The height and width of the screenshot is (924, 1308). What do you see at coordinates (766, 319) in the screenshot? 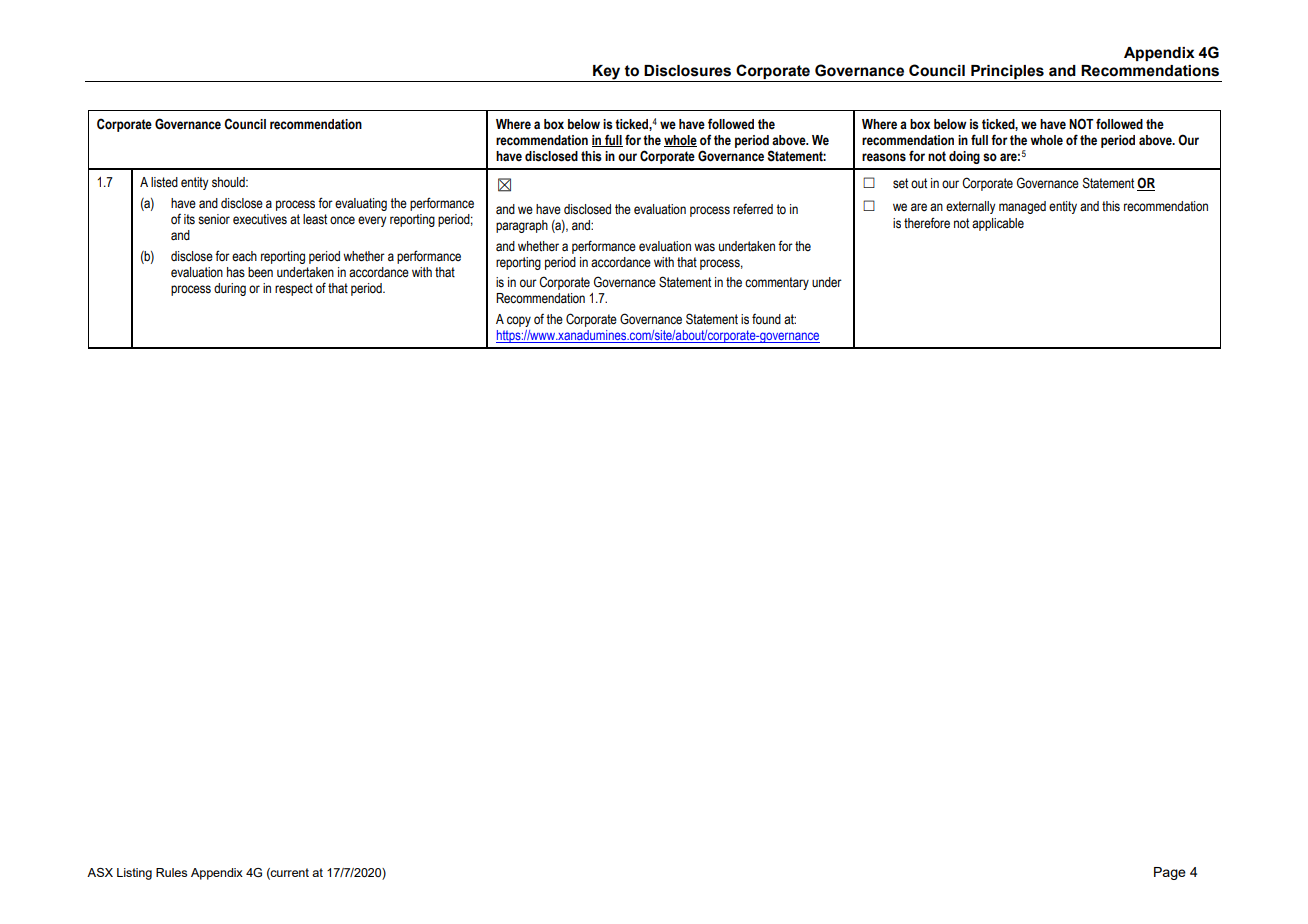
I see `found` at bounding box center [766, 319].
